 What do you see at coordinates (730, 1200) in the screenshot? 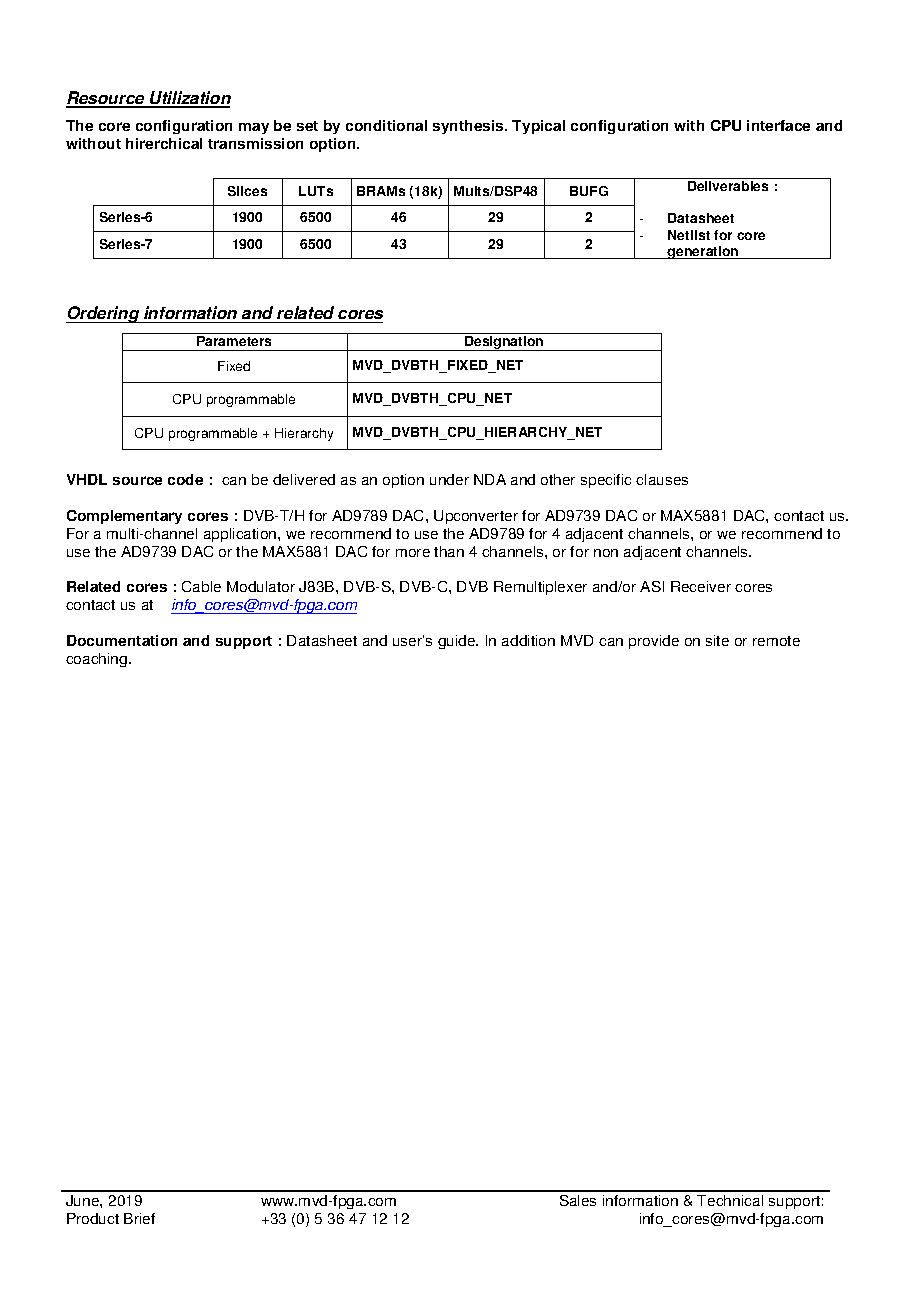
I see `Technical` at bounding box center [730, 1200].
